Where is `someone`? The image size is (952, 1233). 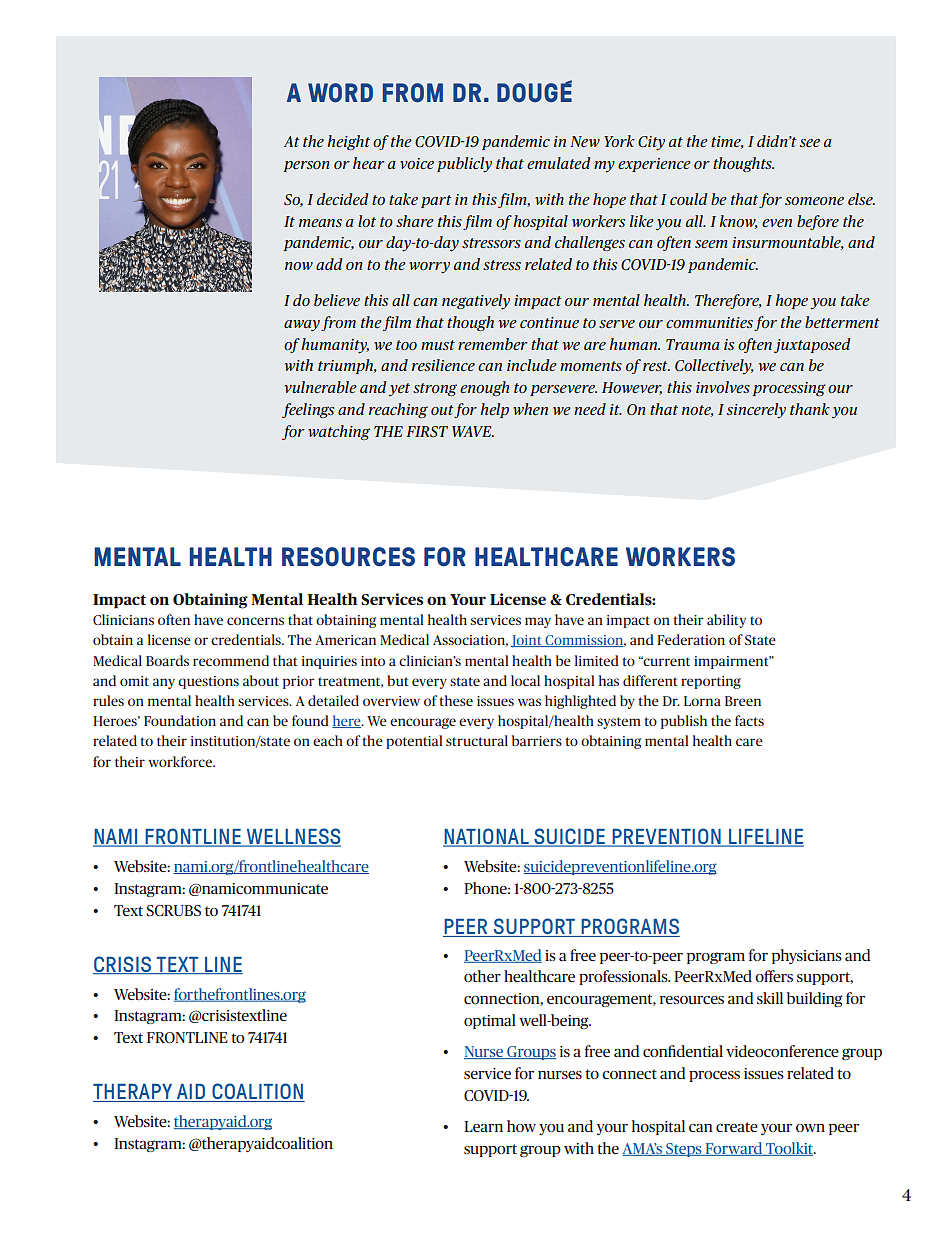 someone is located at coordinates (814, 201).
